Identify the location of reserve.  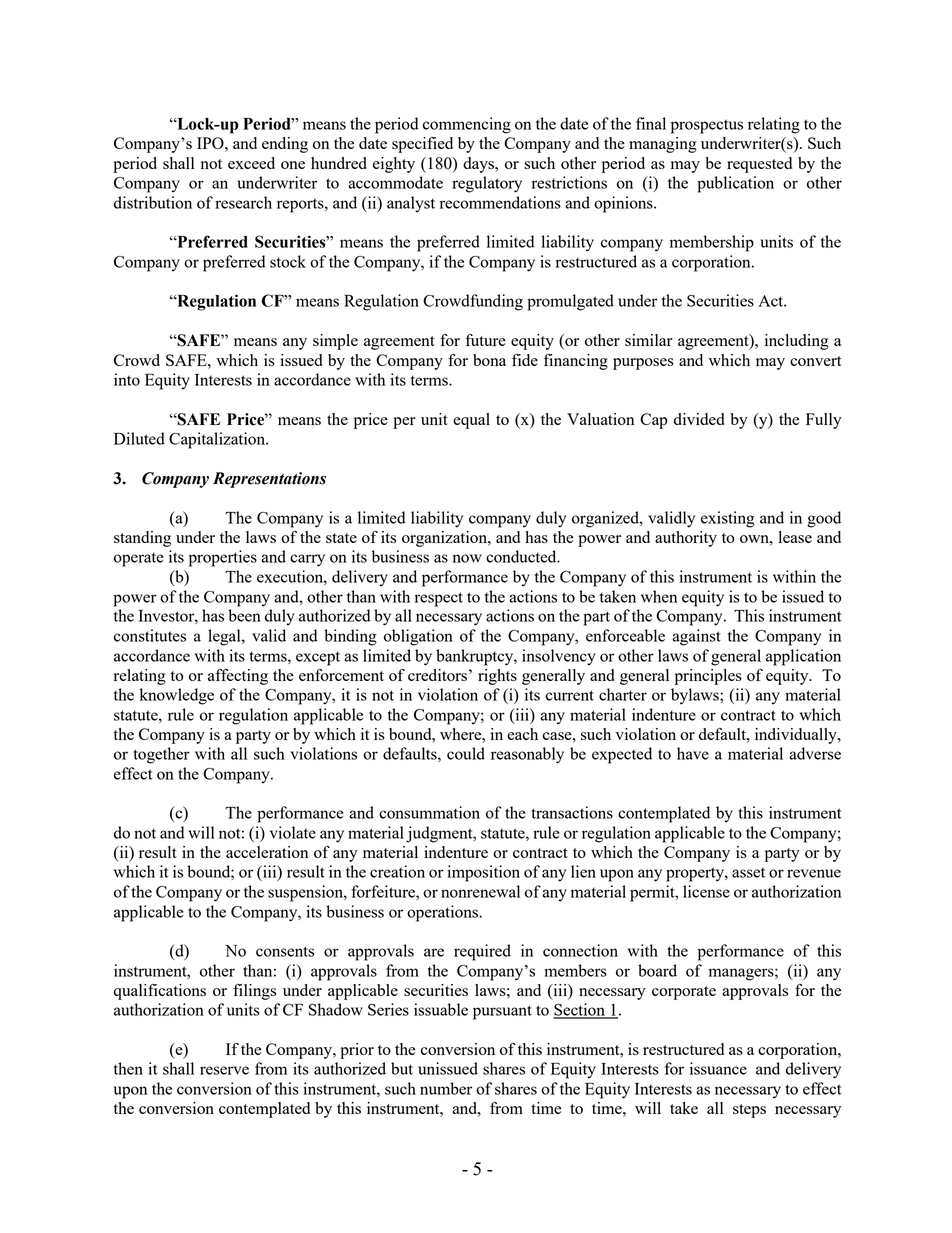
(224, 1070).
